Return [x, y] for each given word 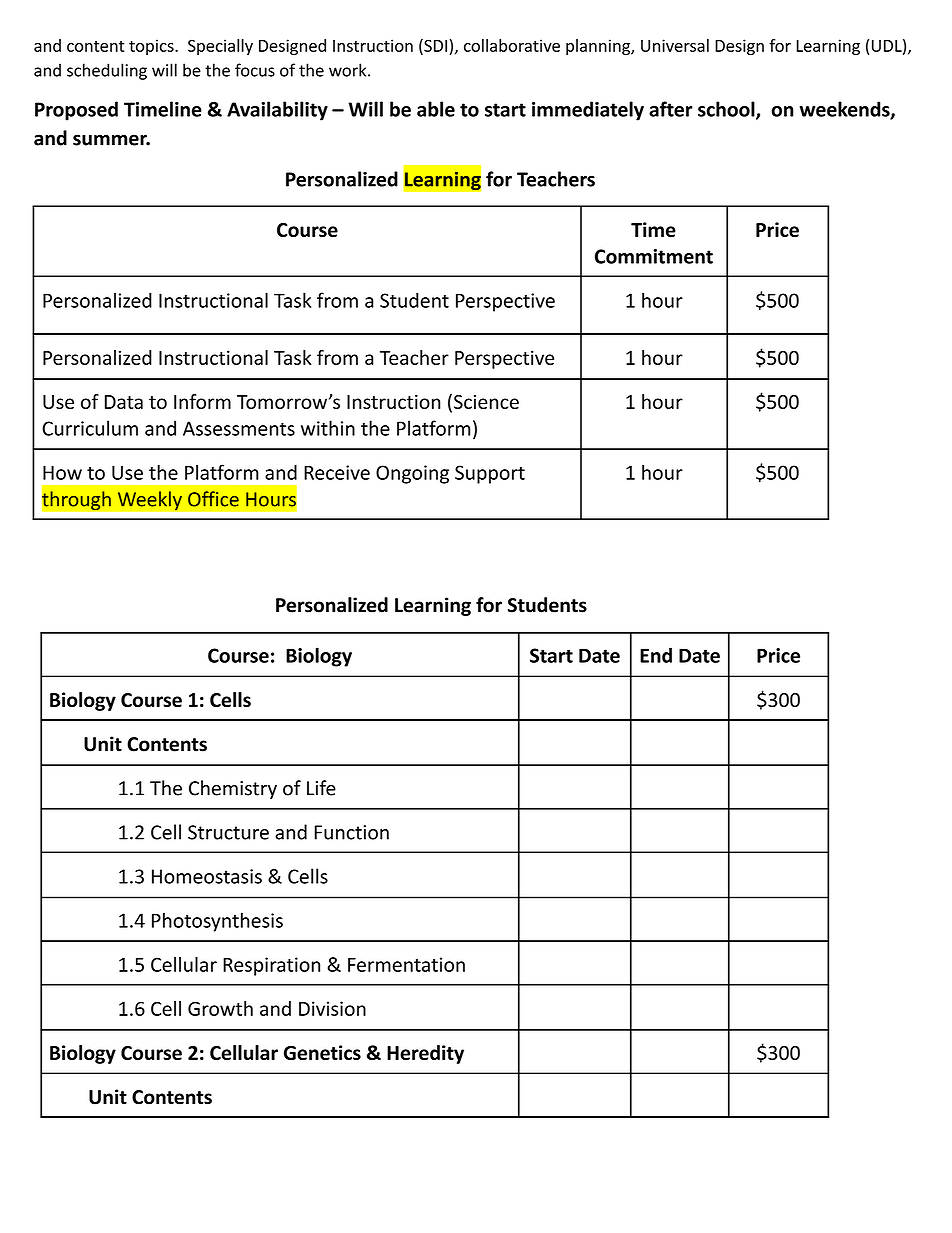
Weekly [149, 501]
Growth [220, 1008]
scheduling [107, 71]
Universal [675, 45]
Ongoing [412, 474]
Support [490, 474]
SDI [434, 46]
